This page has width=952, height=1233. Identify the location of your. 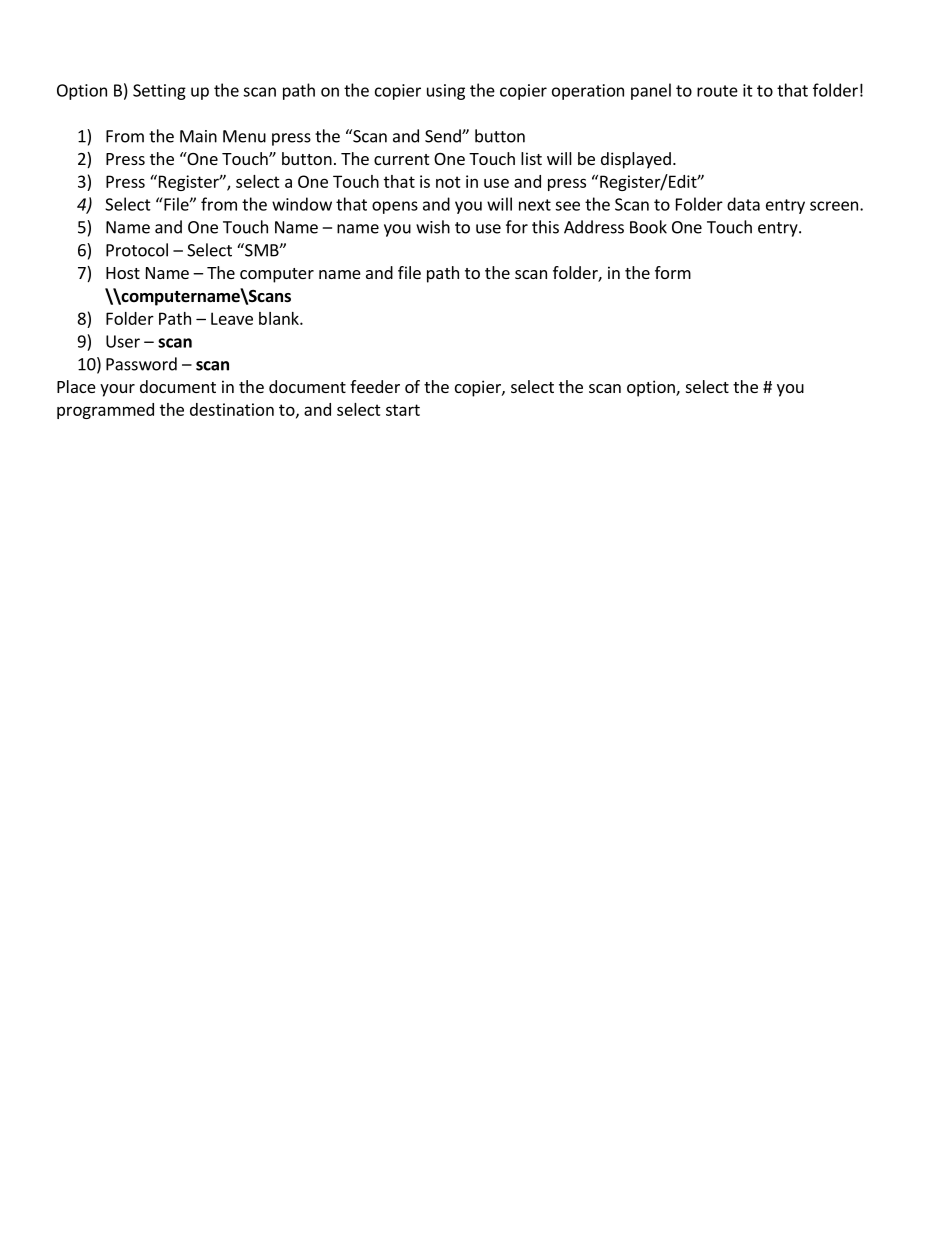
(117, 390).
